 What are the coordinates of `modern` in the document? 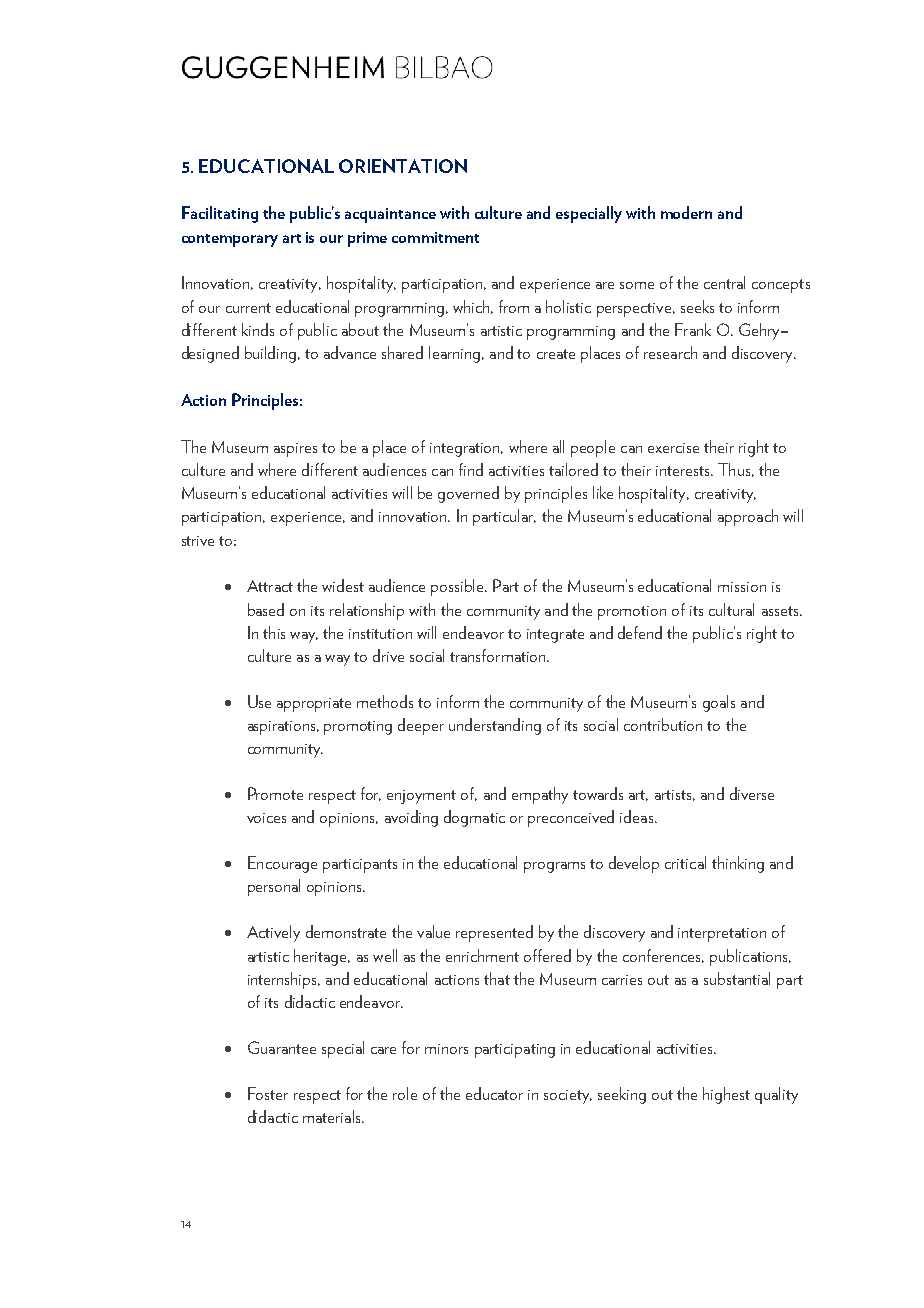 It's located at (686, 212).
